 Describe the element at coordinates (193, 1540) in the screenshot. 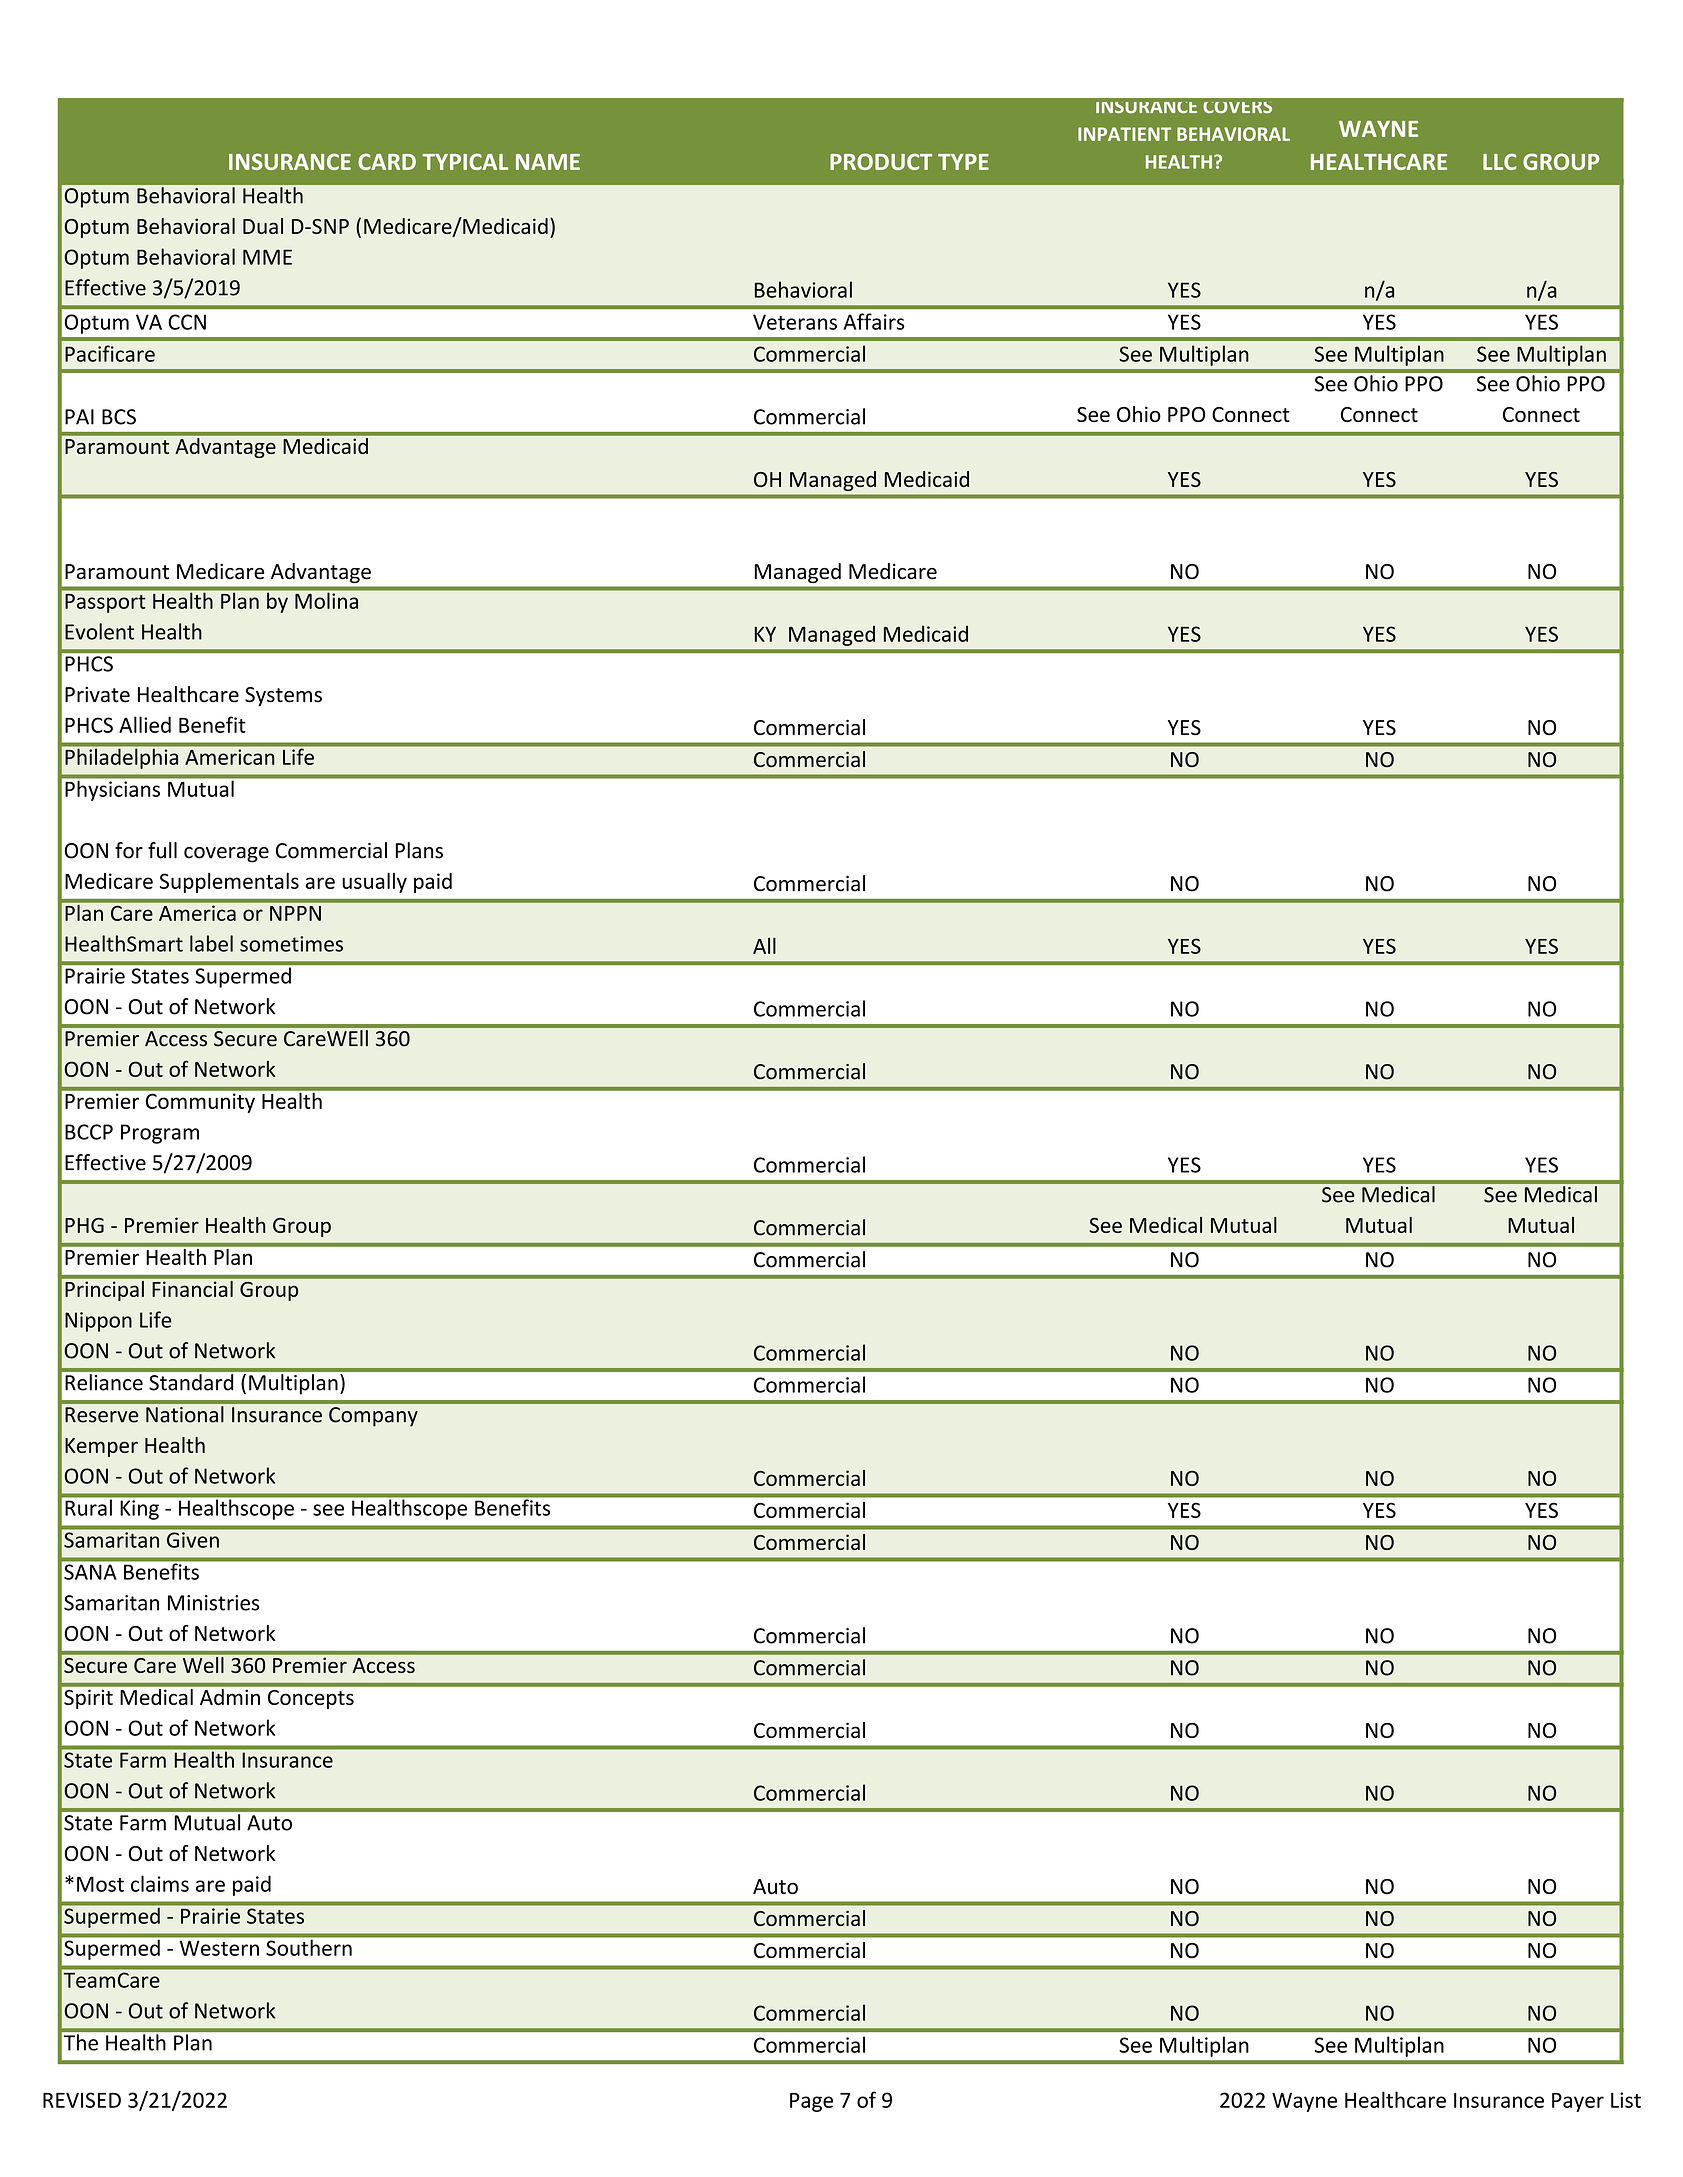

I see `Given` at that location.
